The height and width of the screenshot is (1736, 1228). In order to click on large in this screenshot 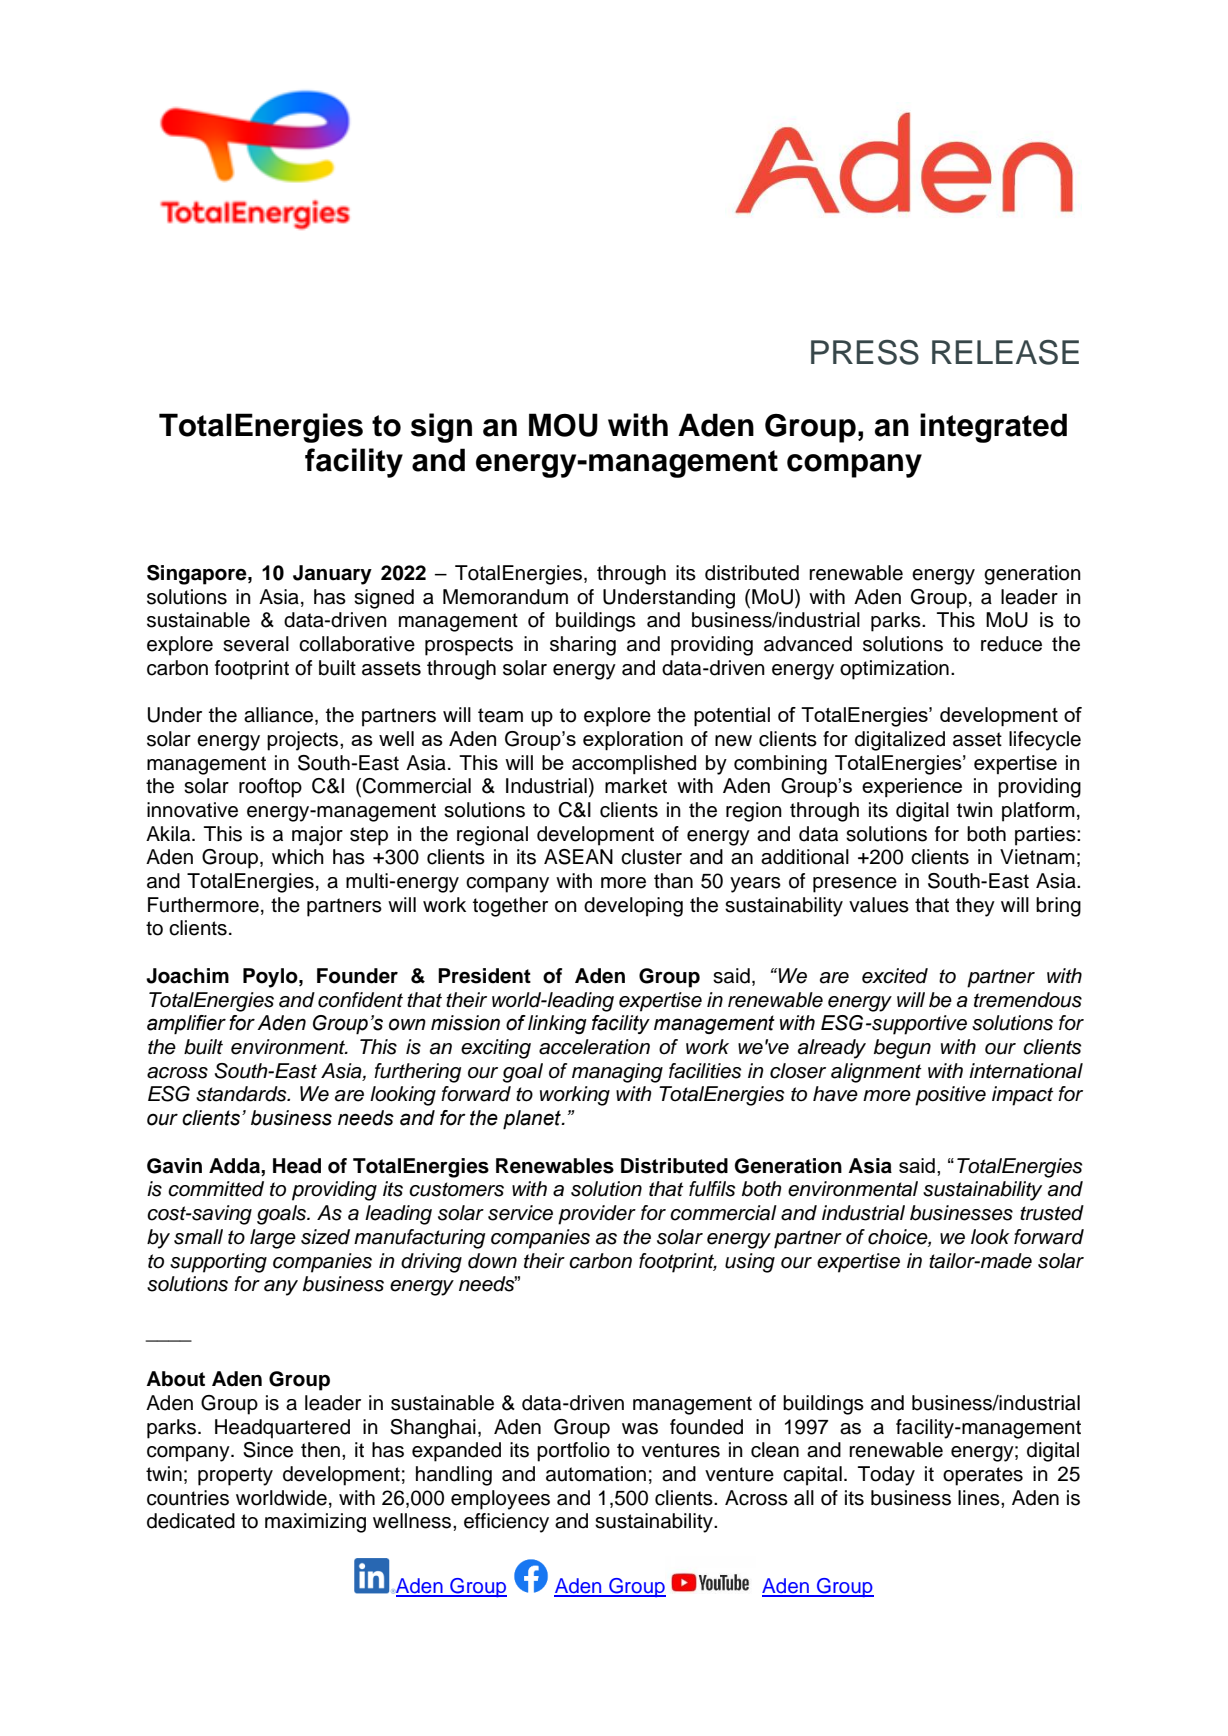, I will do `click(273, 1239)`.
